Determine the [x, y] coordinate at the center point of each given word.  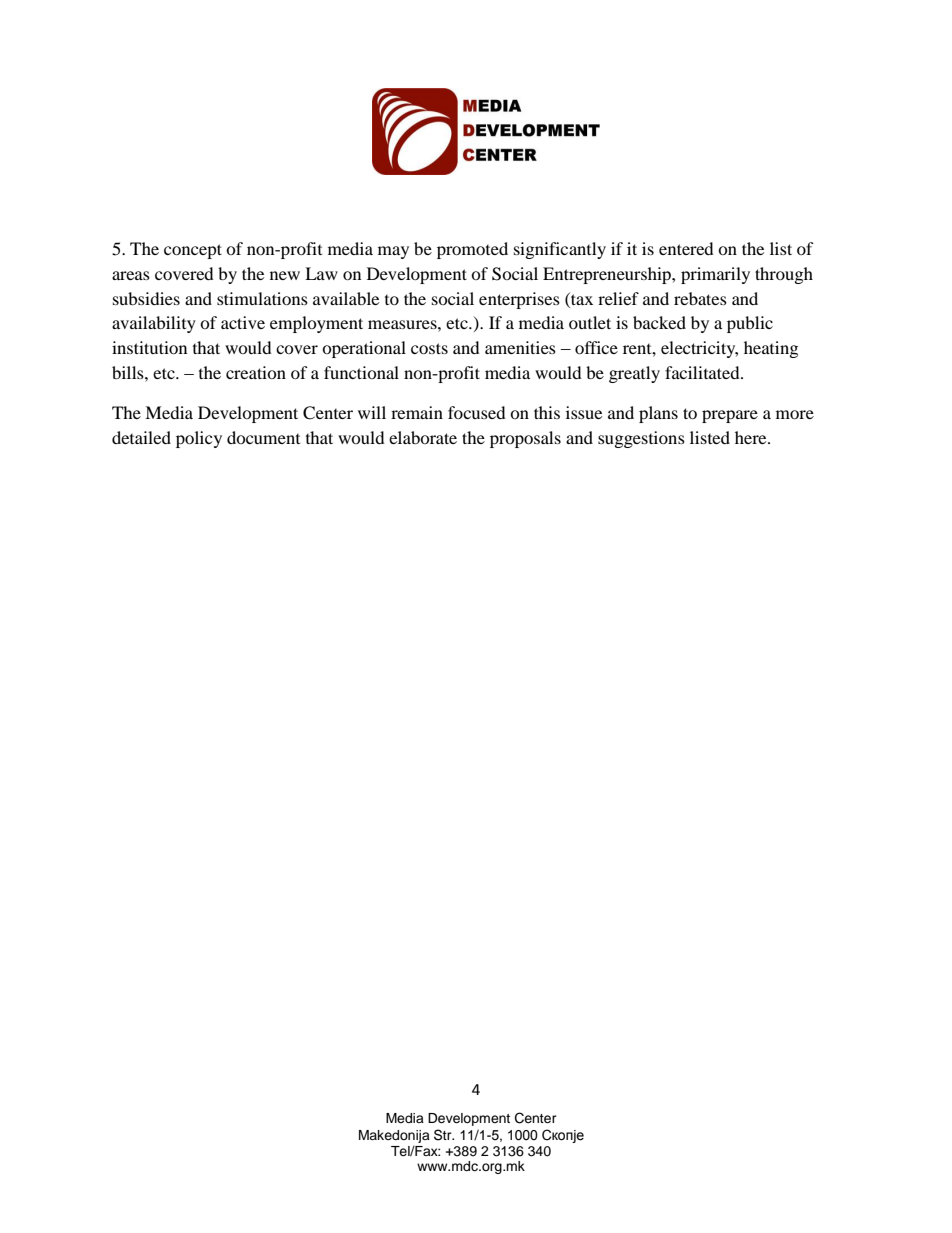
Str [444, 1135]
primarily [715, 275]
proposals [525, 439]
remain [417, 412]
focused [477, 412]
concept [193, 251]
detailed [141, 437]
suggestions [641, 439]
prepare [730, 416]
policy [199, 439]
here [752, 437]
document [263, 437]
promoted [472, 250]
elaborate [423, 437]
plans [658, 414]
